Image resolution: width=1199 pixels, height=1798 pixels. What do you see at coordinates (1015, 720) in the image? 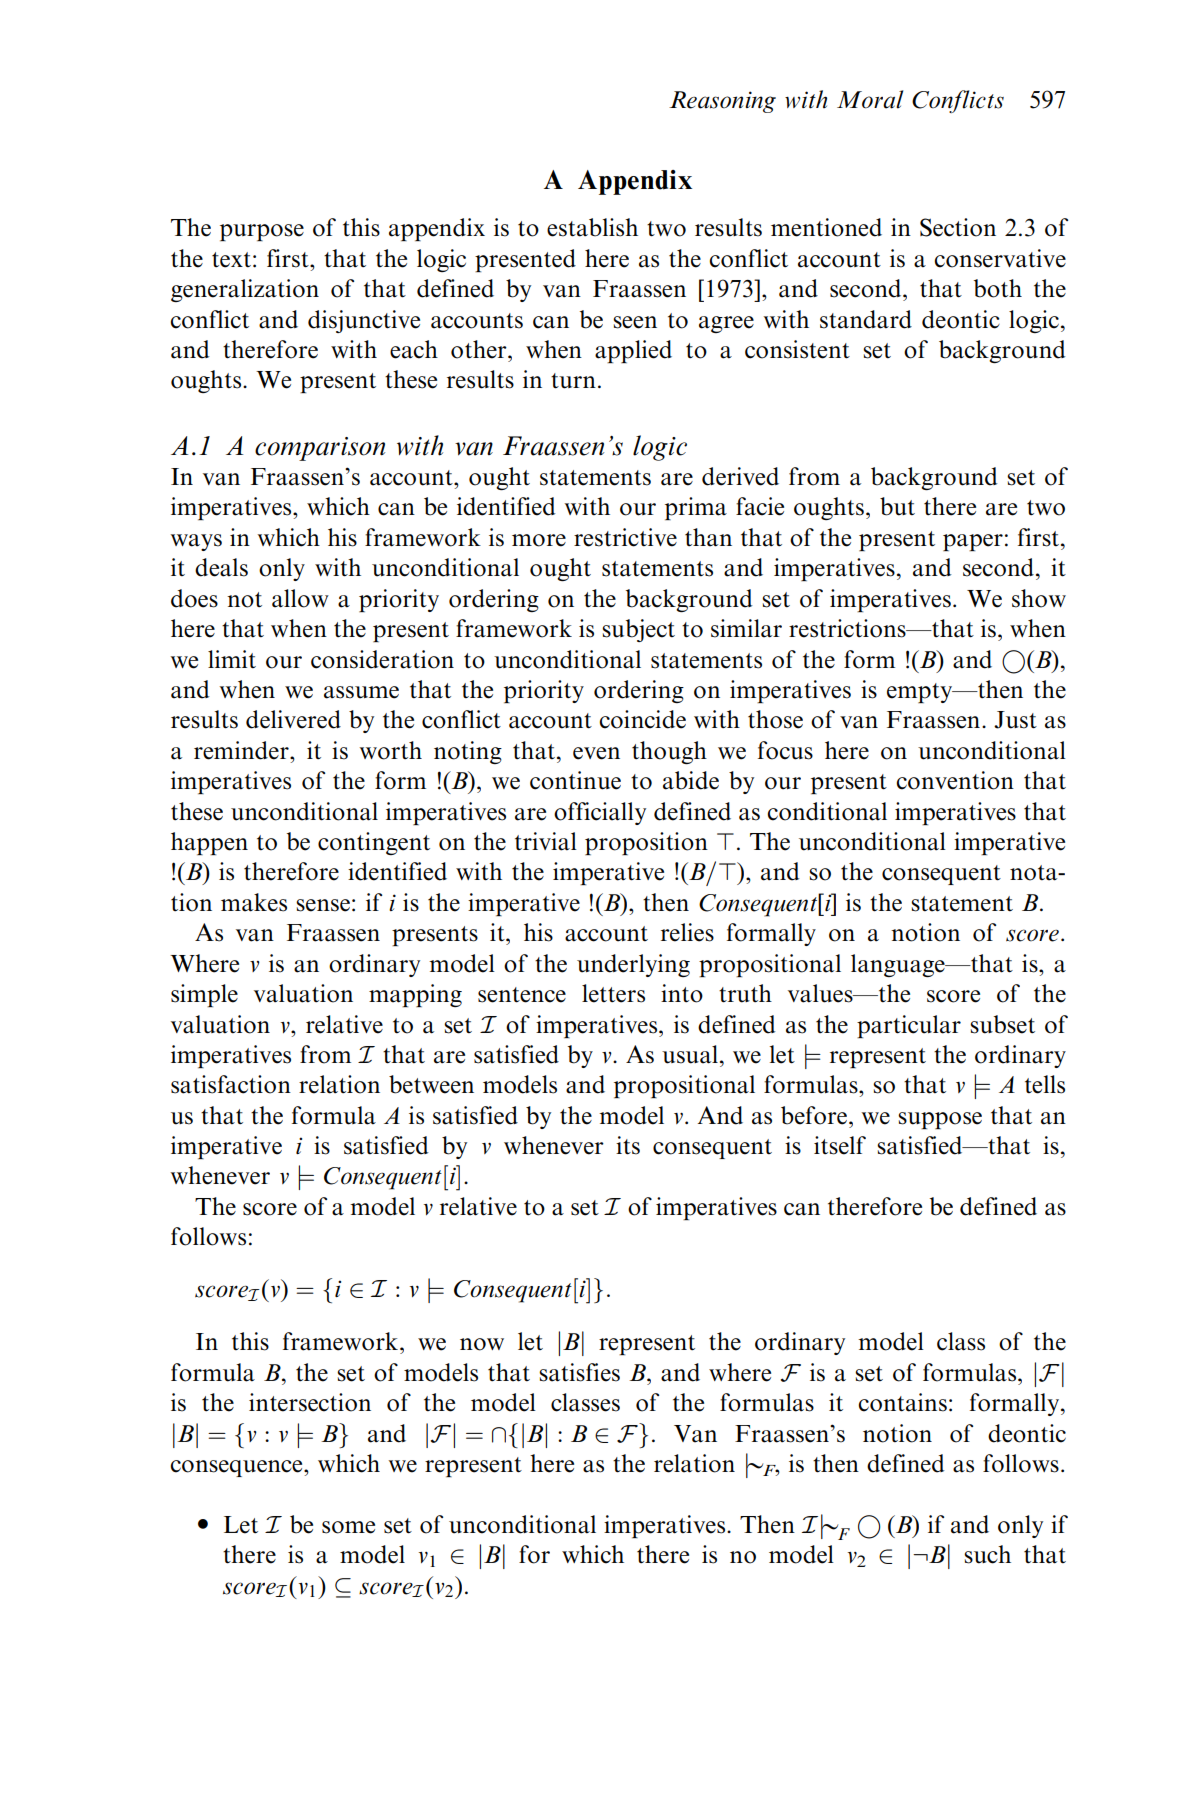
I see `Just` at bounding box center [1015, 720].
